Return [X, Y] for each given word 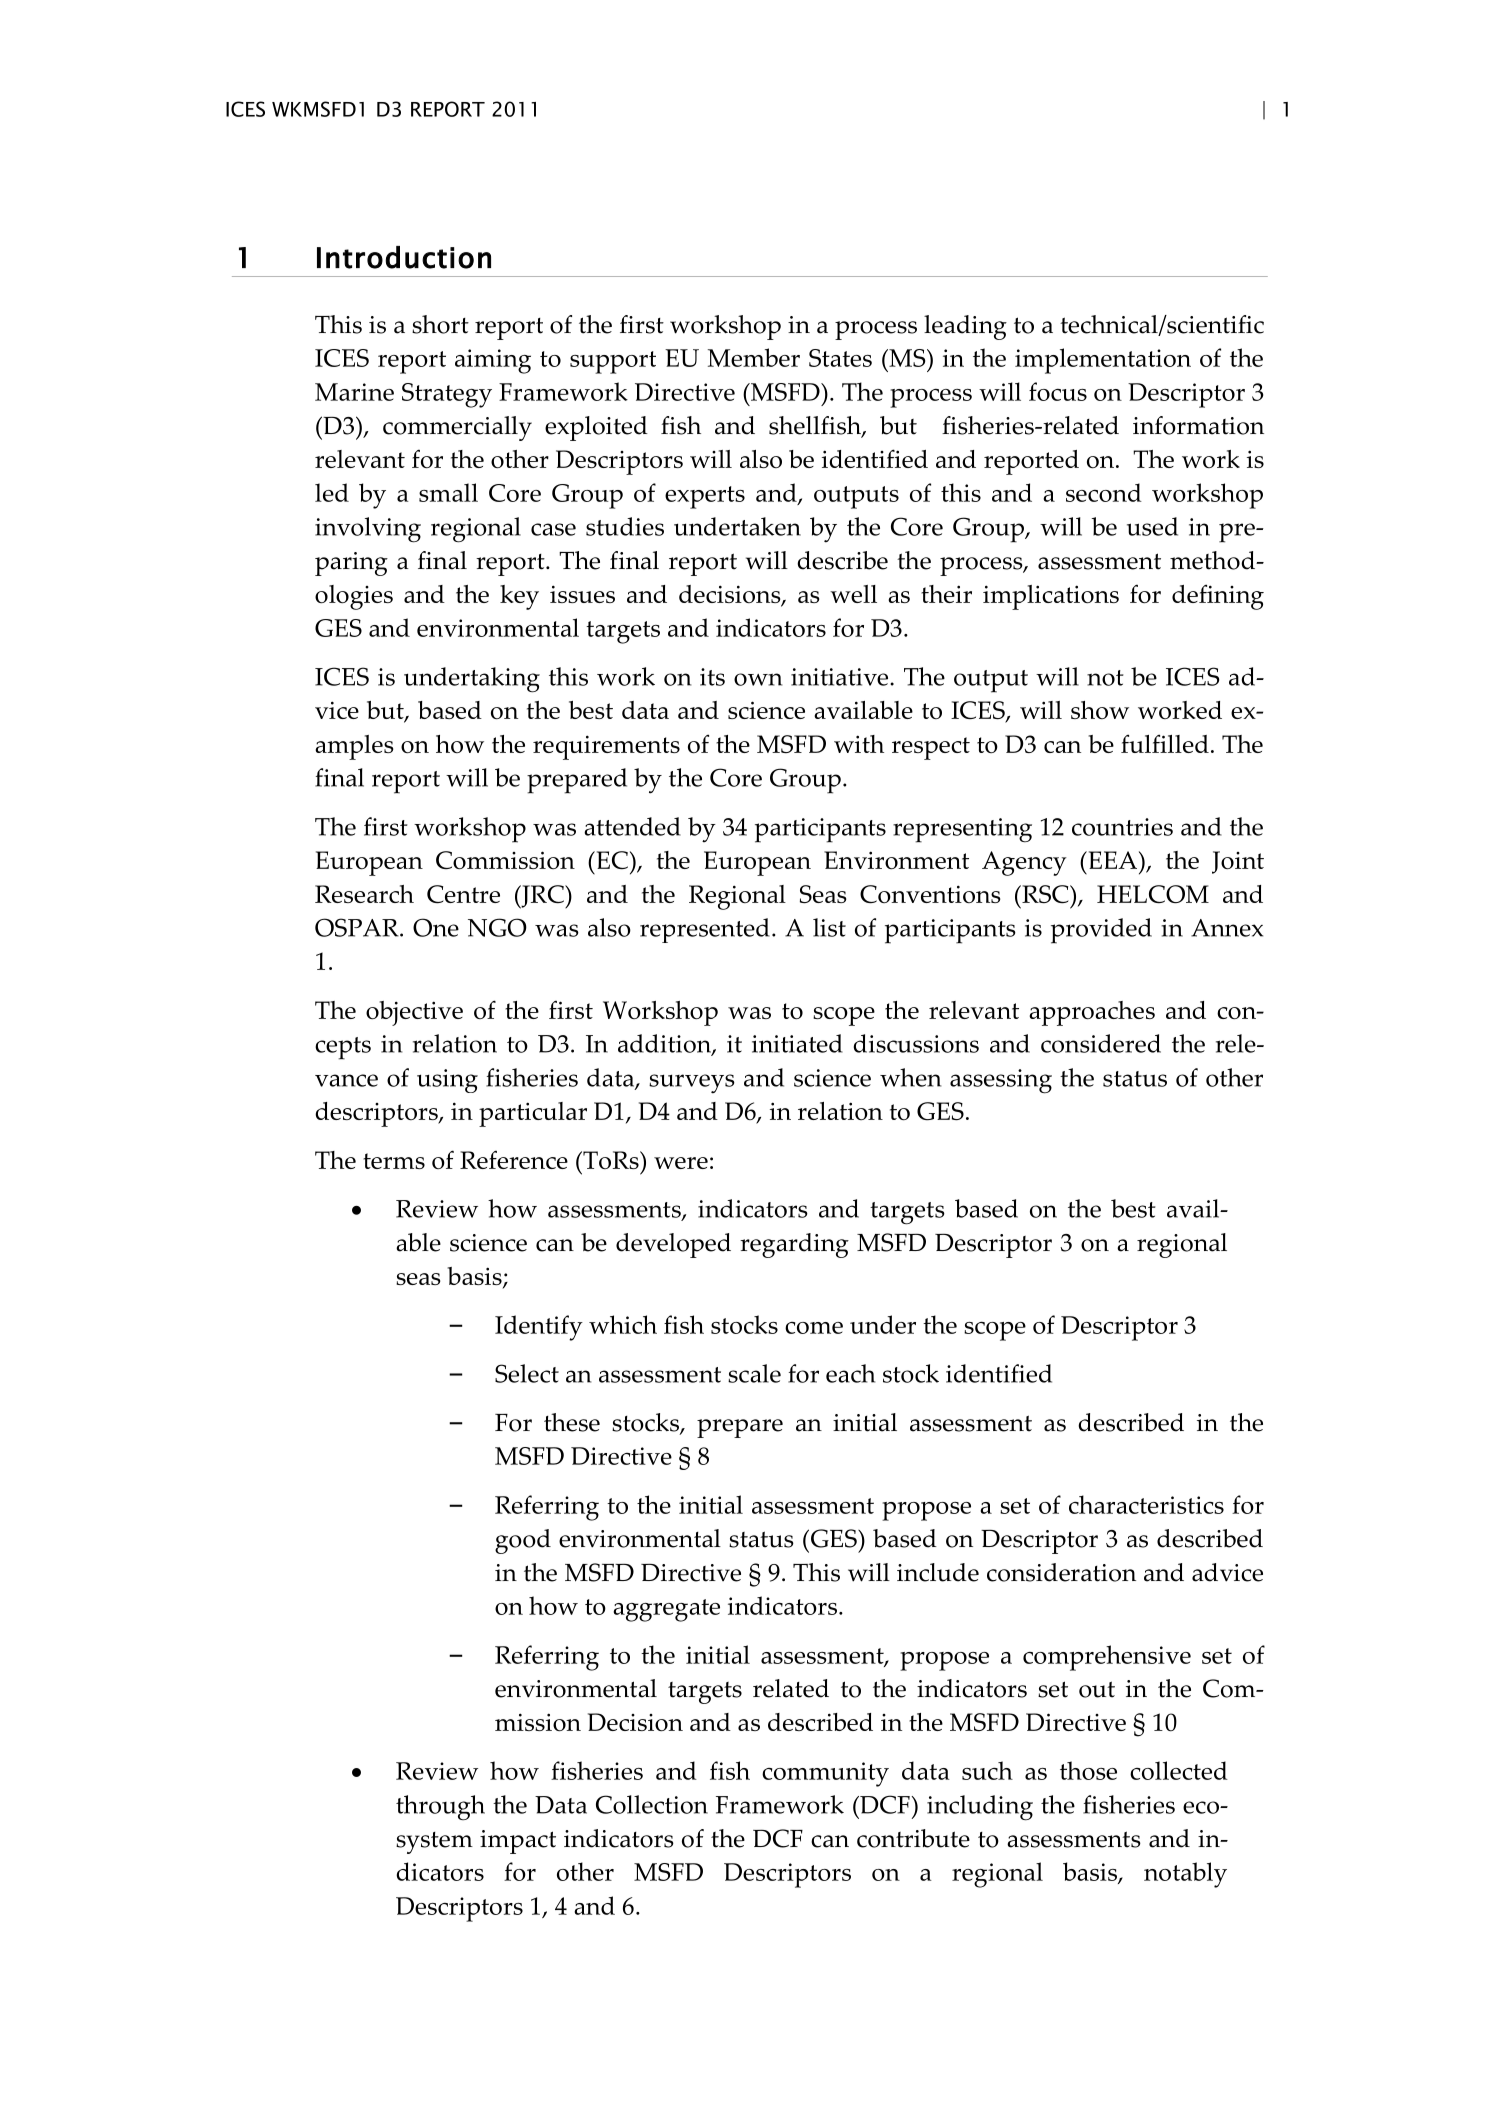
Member [754, 357]
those [1088, 1770]
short [440, 324]
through [440, 1807]
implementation [1103, 361]
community [825, 1774]
